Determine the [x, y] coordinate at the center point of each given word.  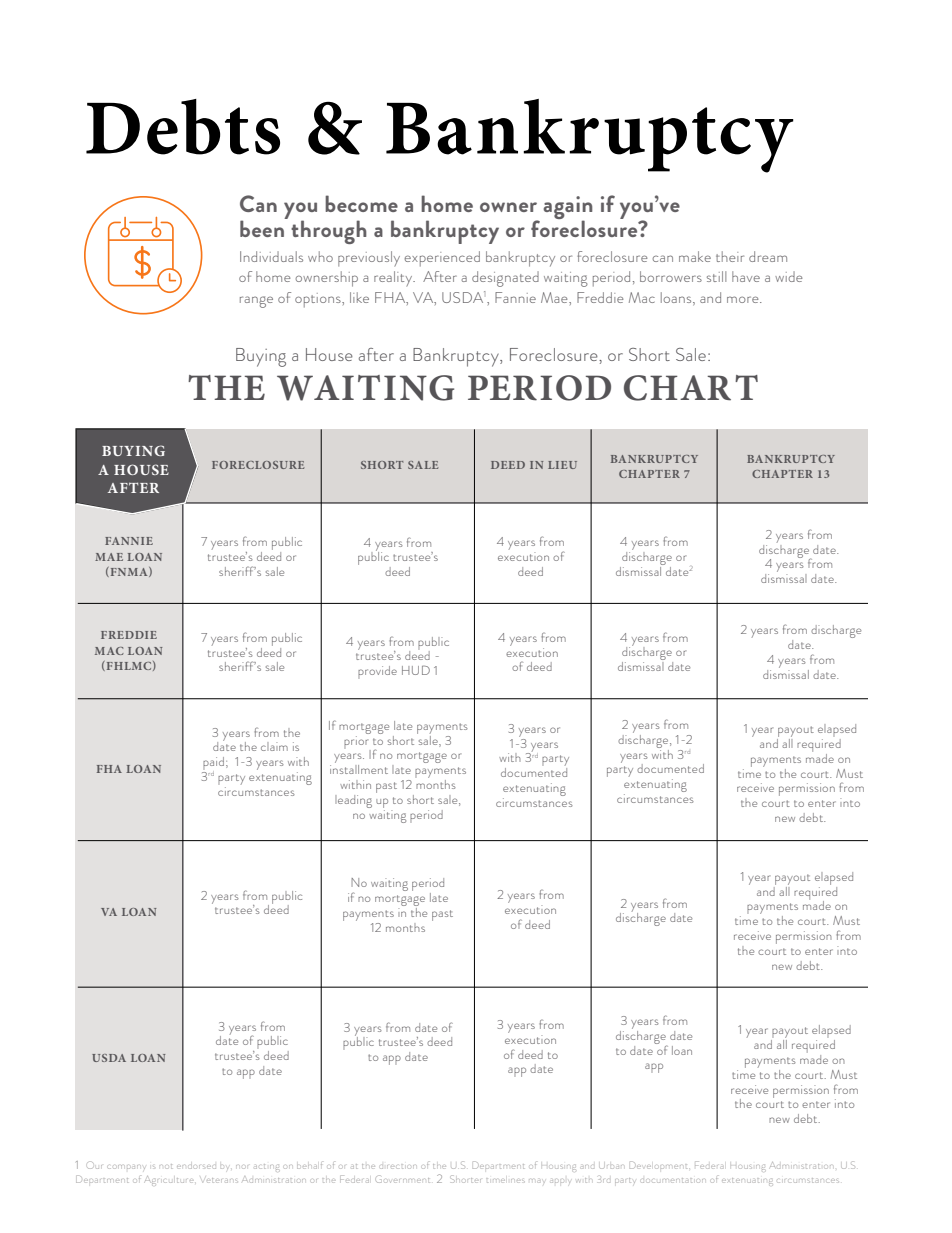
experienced [442, 259]
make [695, 256]
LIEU [562, 465]
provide [377, 672]
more [744, 299]
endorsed [196, 1166]
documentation [673, 1180]
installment [359, 769]
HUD [416, 670]
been [263, 227]
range [256, 302]
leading [353, 801]
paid [213, 765]
